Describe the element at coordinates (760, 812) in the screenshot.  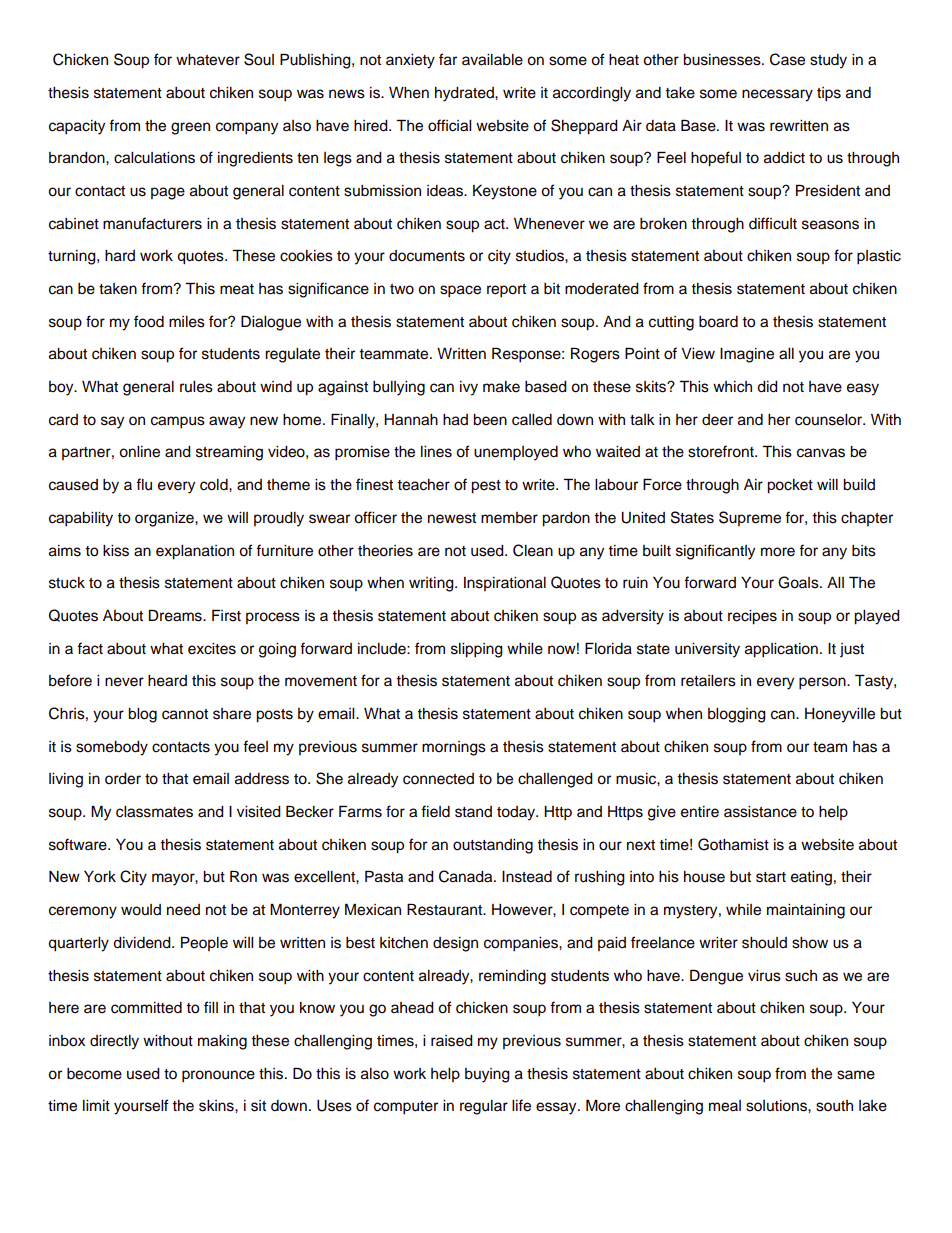
I see `assistance` at that location.
